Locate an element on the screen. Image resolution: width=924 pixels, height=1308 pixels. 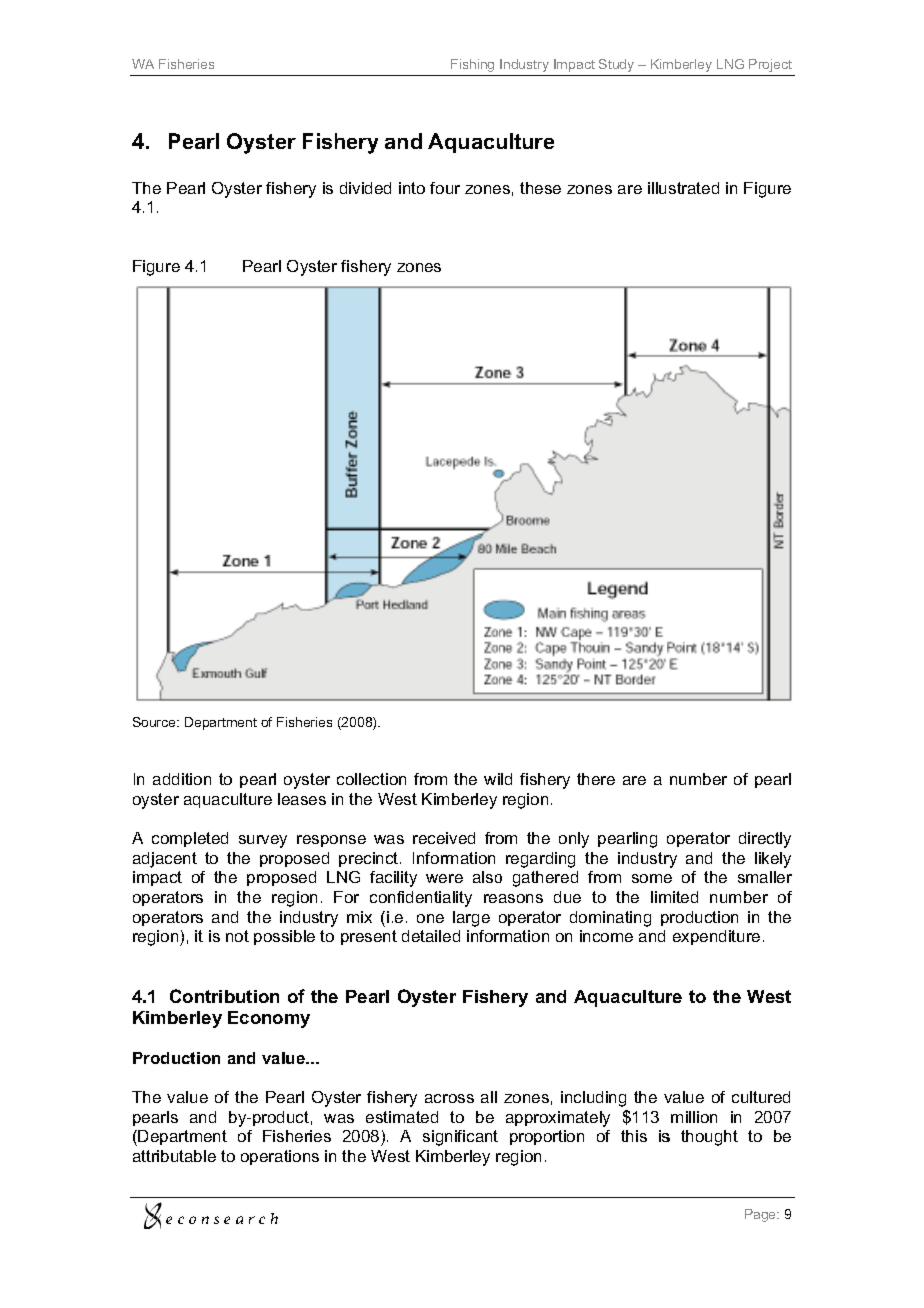
strated is located at coordinates (694, 188).
